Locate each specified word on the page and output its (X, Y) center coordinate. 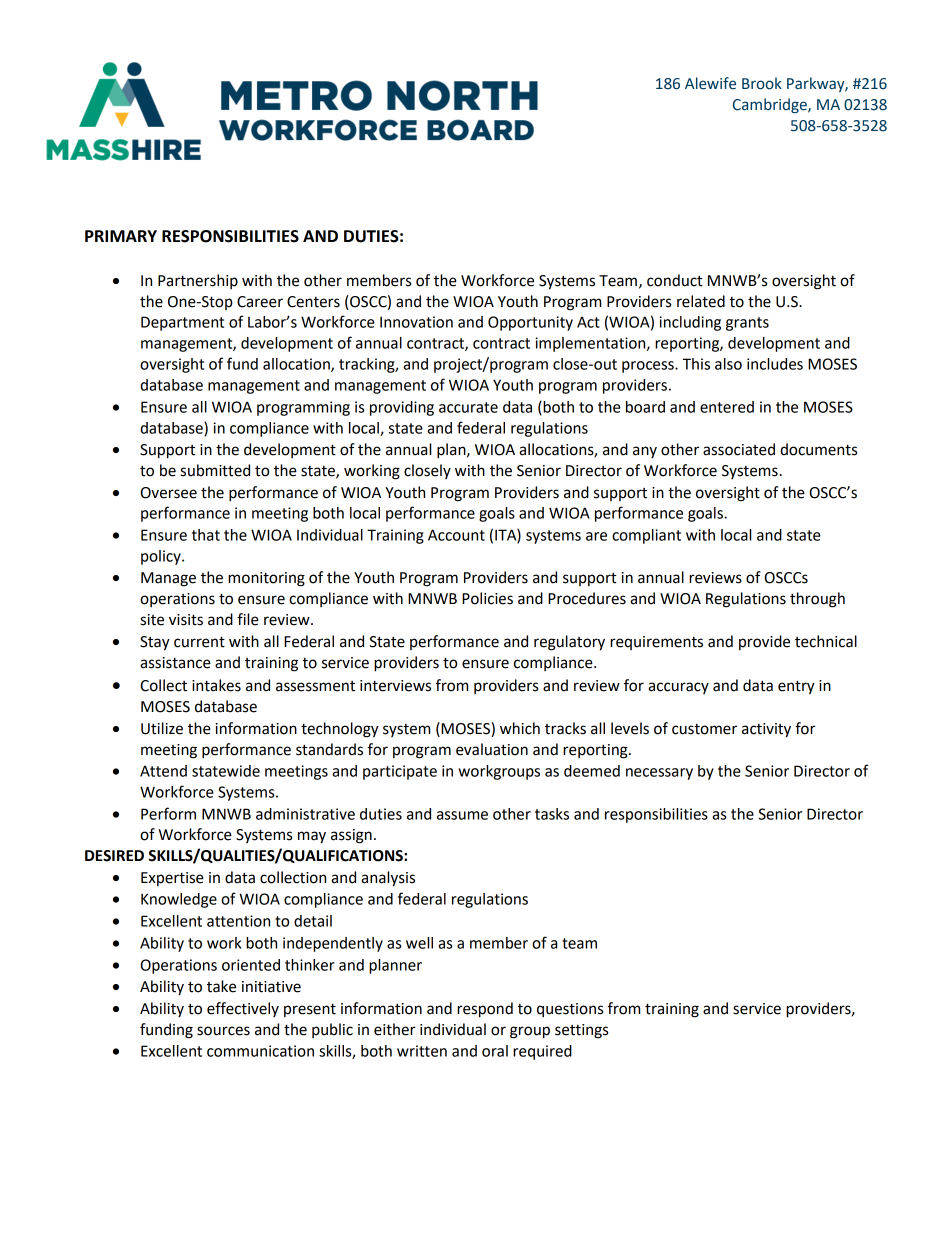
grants (747, 324)
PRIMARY (121, 236)
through (817, 600)
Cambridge (771, 105)
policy (162, 557)
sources (223, 1031)
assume (462, 815)
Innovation (416, 322)
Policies (487, 598)
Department (182, 323)
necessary (659, 774)
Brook (762, 83)
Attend (163, 771)
